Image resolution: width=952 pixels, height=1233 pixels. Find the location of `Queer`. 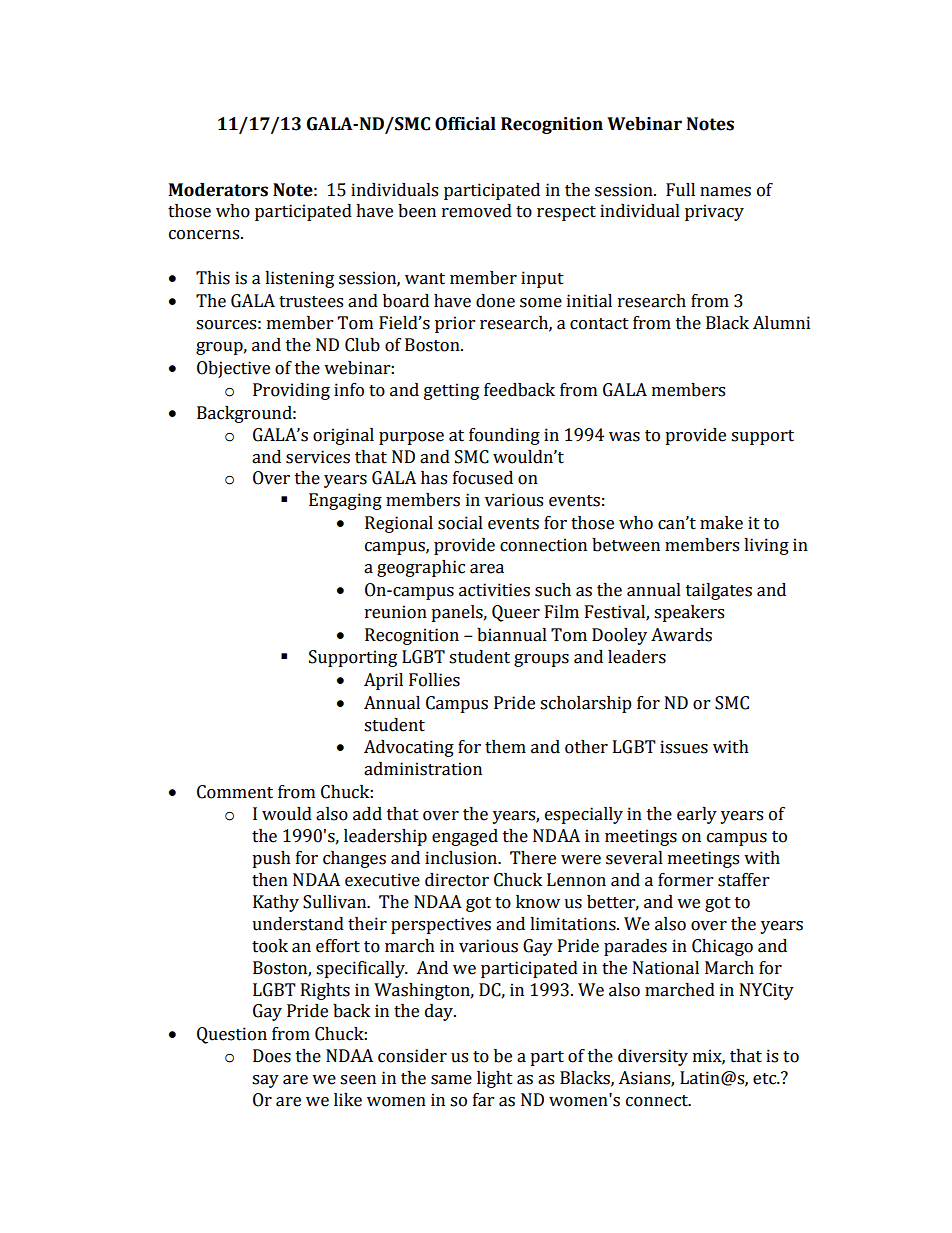

Queer is located at coordinates (516, 613).
